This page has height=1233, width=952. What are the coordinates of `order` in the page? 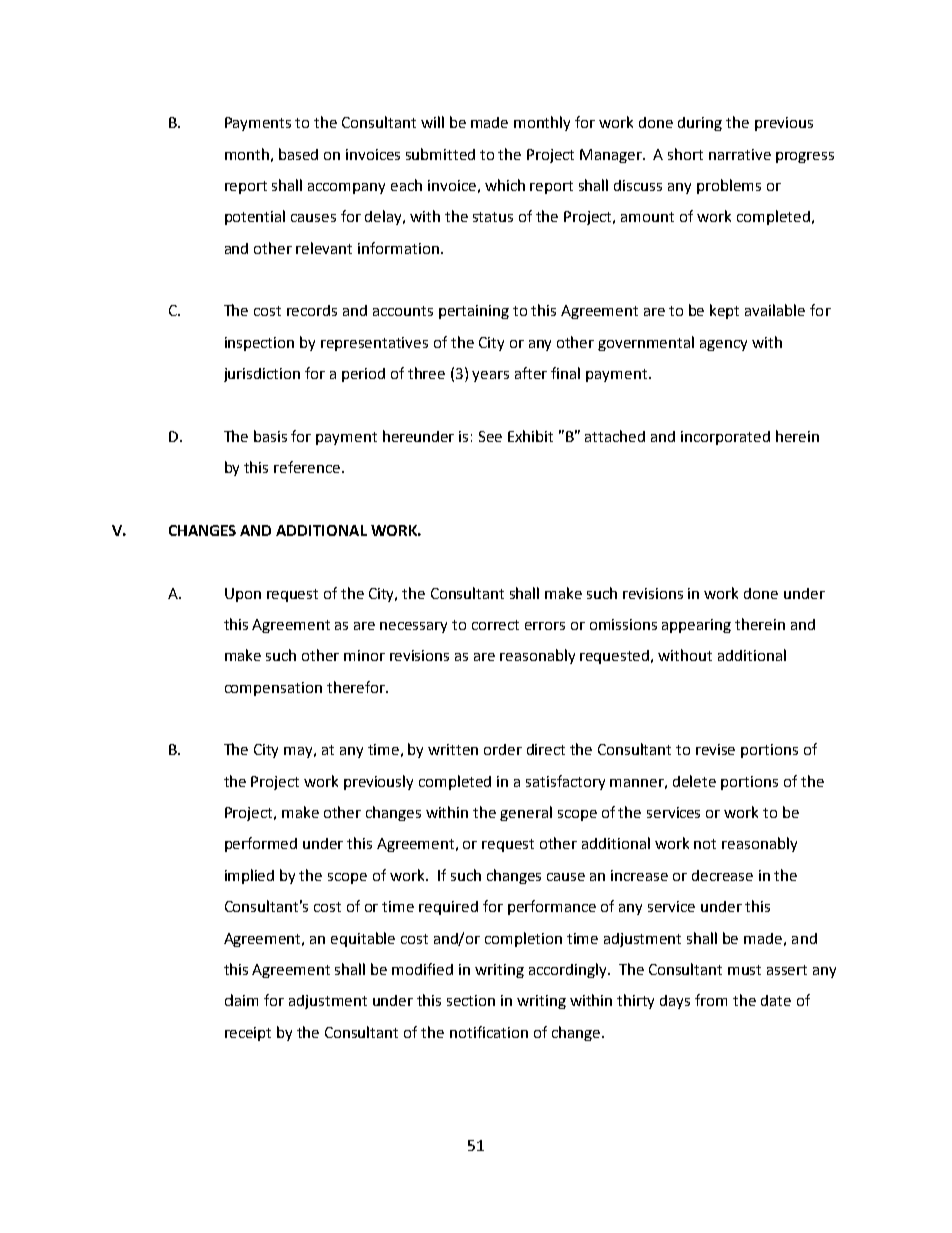 It's located at (503, 749).
